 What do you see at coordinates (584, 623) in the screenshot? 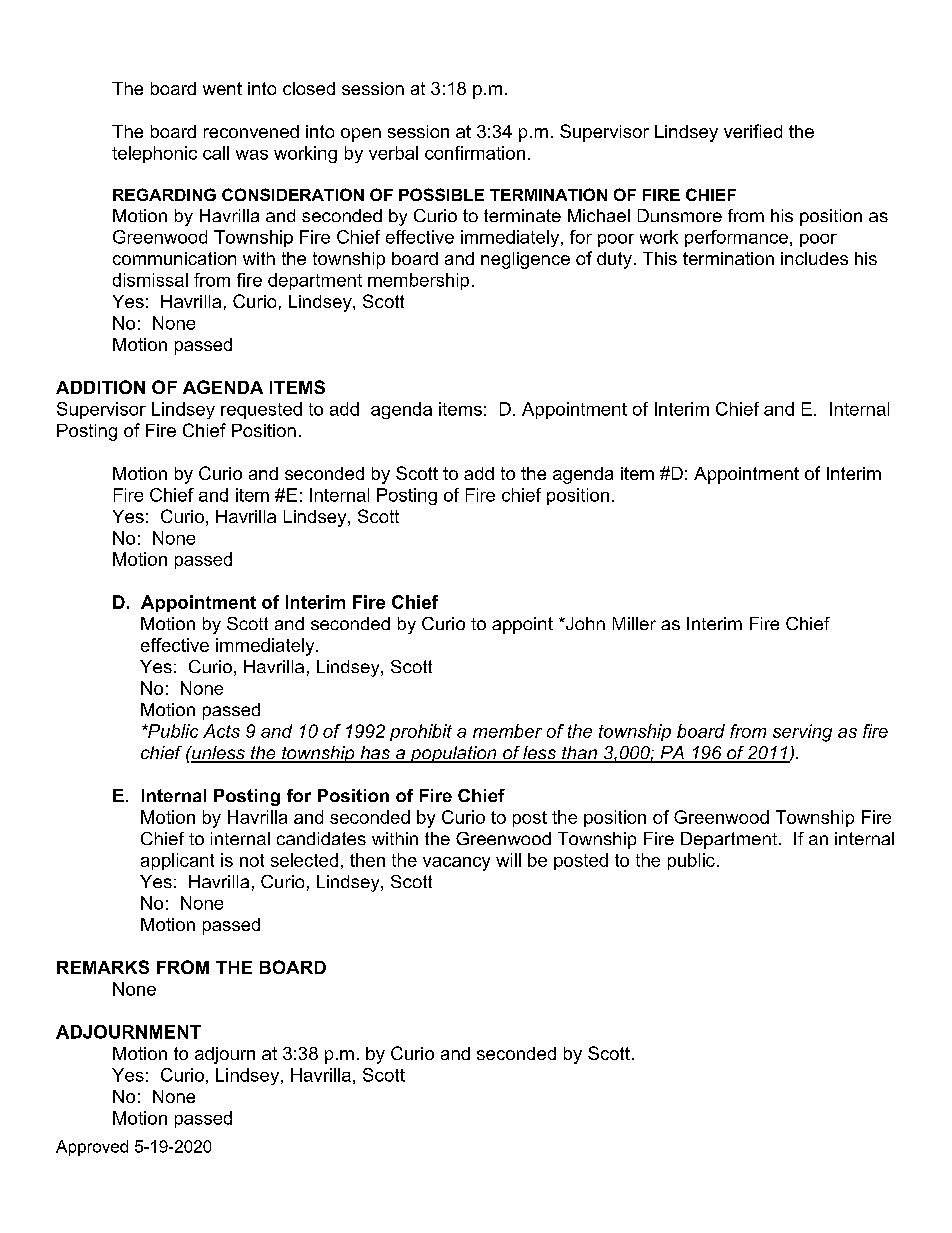
I see `John` at bounding box center [584, 623].
